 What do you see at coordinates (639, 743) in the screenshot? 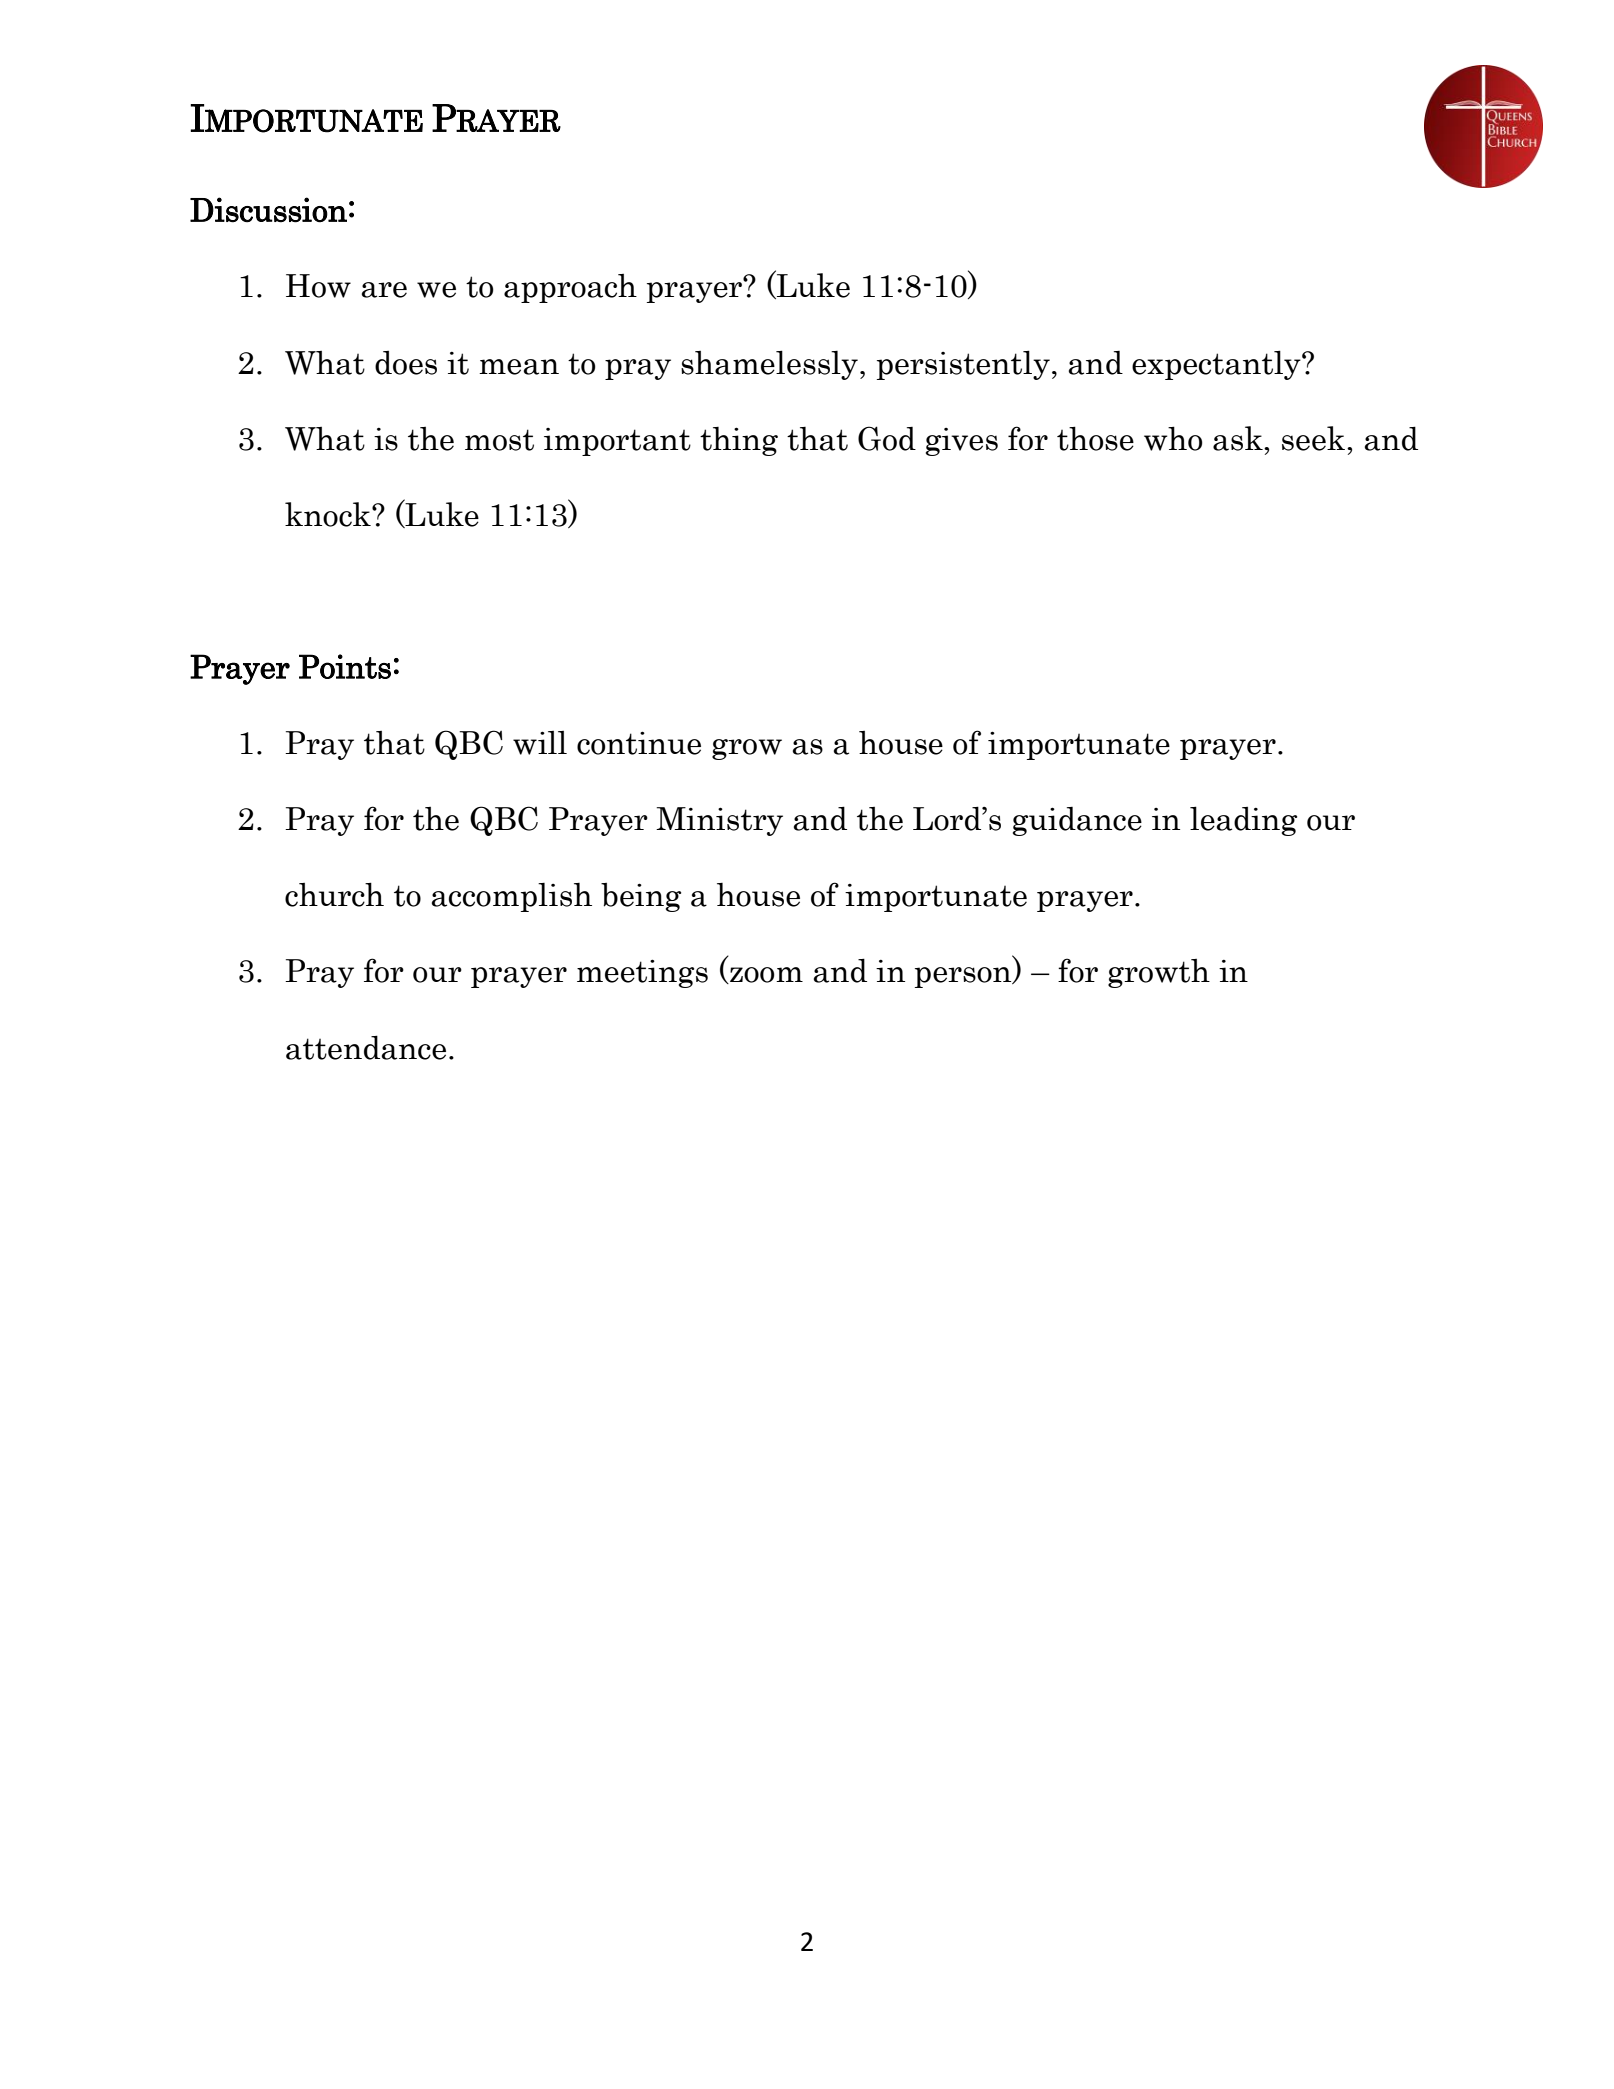
I see `continue` at bounding box center [639, 743].
